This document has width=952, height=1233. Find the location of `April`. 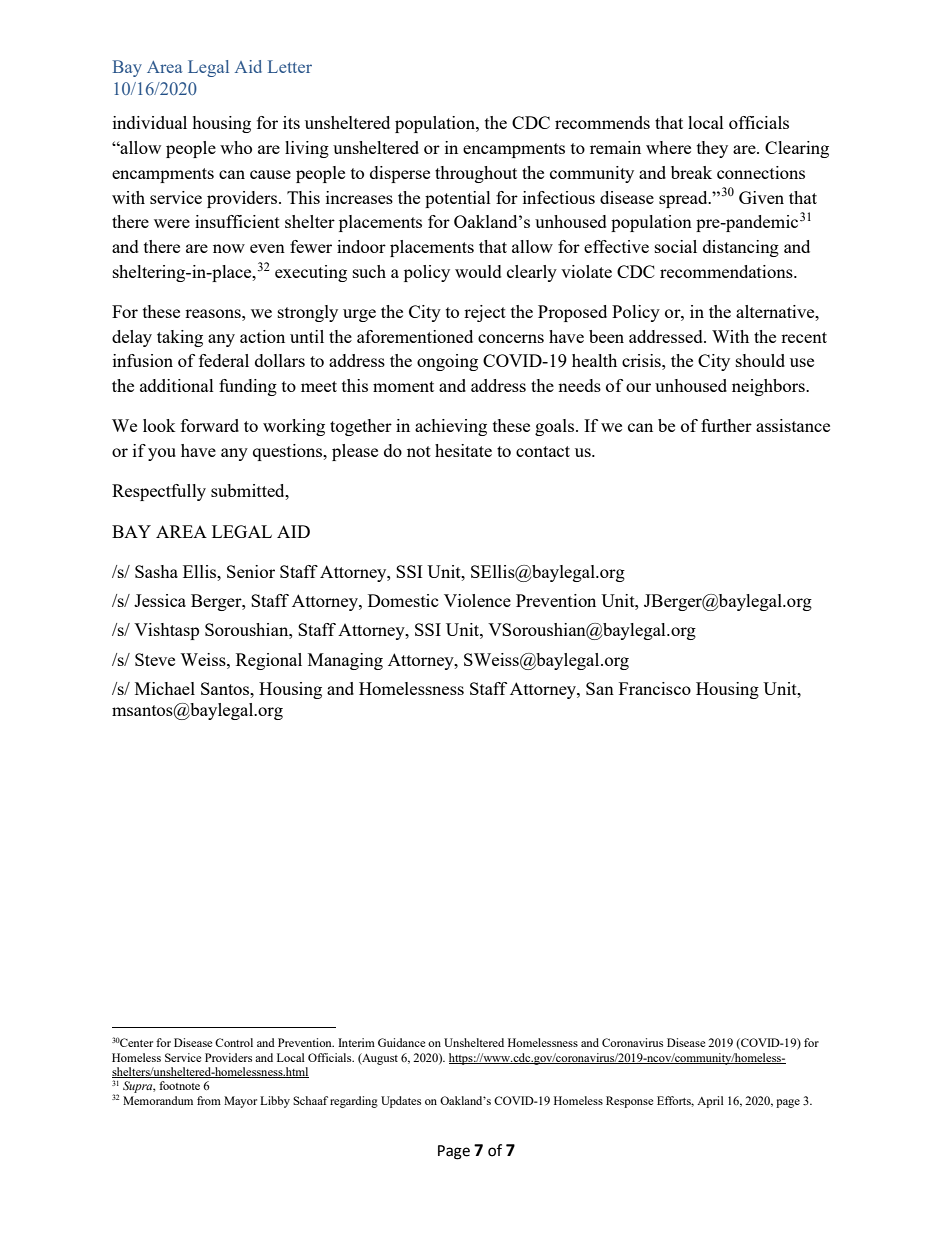

April is located at coordinates (710, 1102).
